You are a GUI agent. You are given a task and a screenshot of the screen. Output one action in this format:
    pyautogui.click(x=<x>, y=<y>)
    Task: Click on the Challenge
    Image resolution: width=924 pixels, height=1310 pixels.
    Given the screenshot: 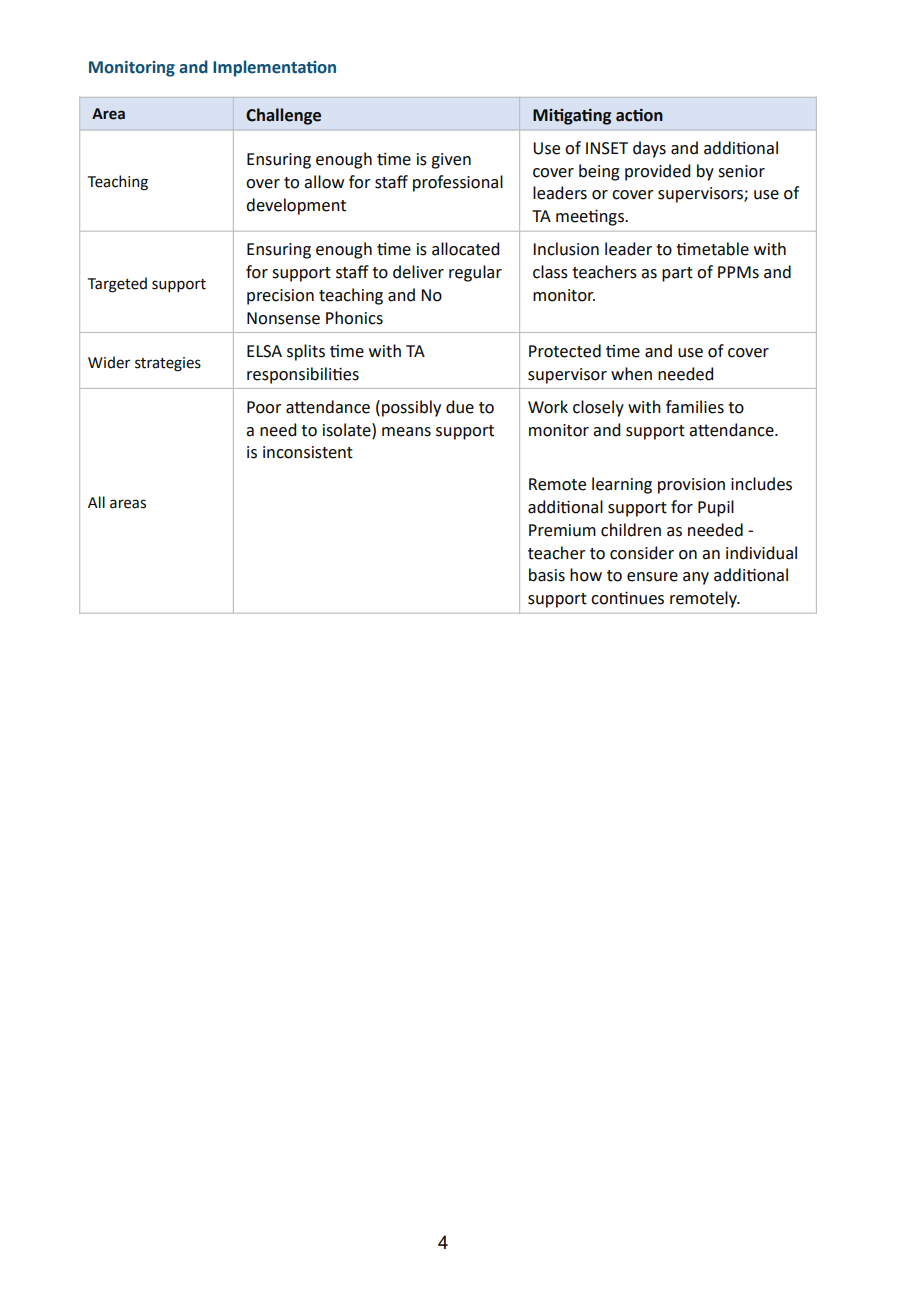 What is the action you would take?
    pyautogui.click(x=283, y=116)
